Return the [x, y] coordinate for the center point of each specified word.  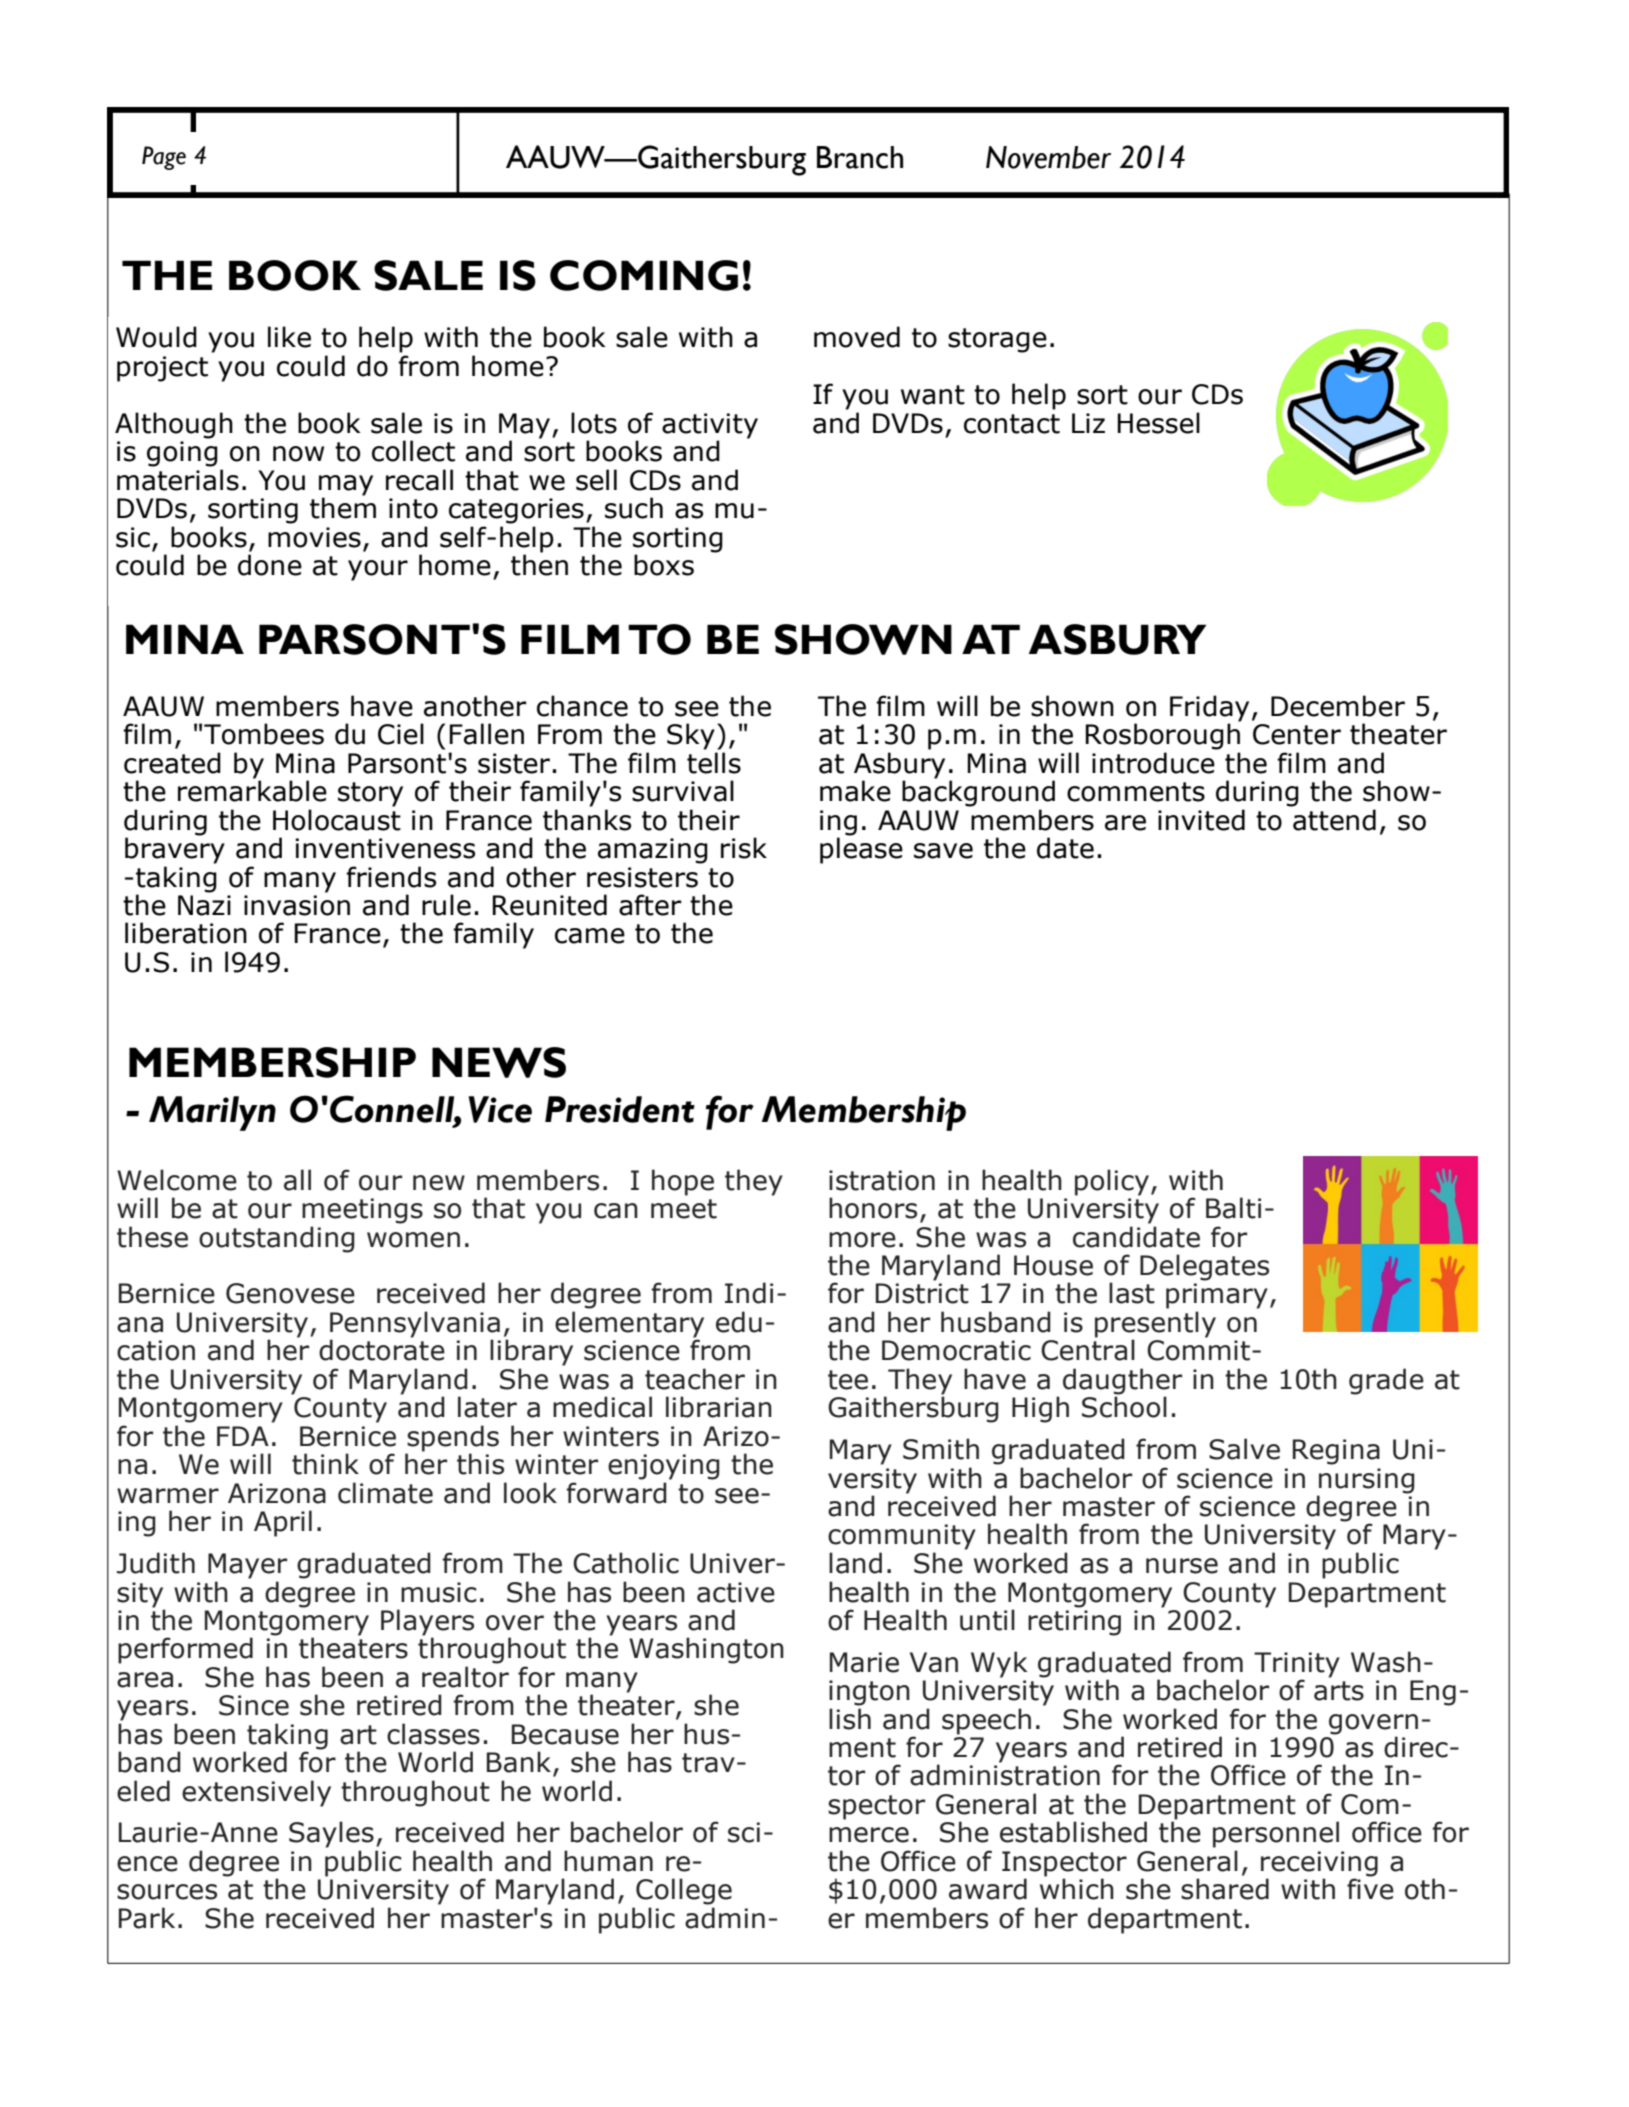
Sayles [331, 1834]
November [1048, 157]
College [684, 1891]
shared [1225, 1889]
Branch [860, 157]
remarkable [252, 790]
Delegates [1204, 1267]
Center [1297, 734]
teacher [695, 1379]
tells [714, 763]
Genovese [290, 1293]
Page [164, 158]
